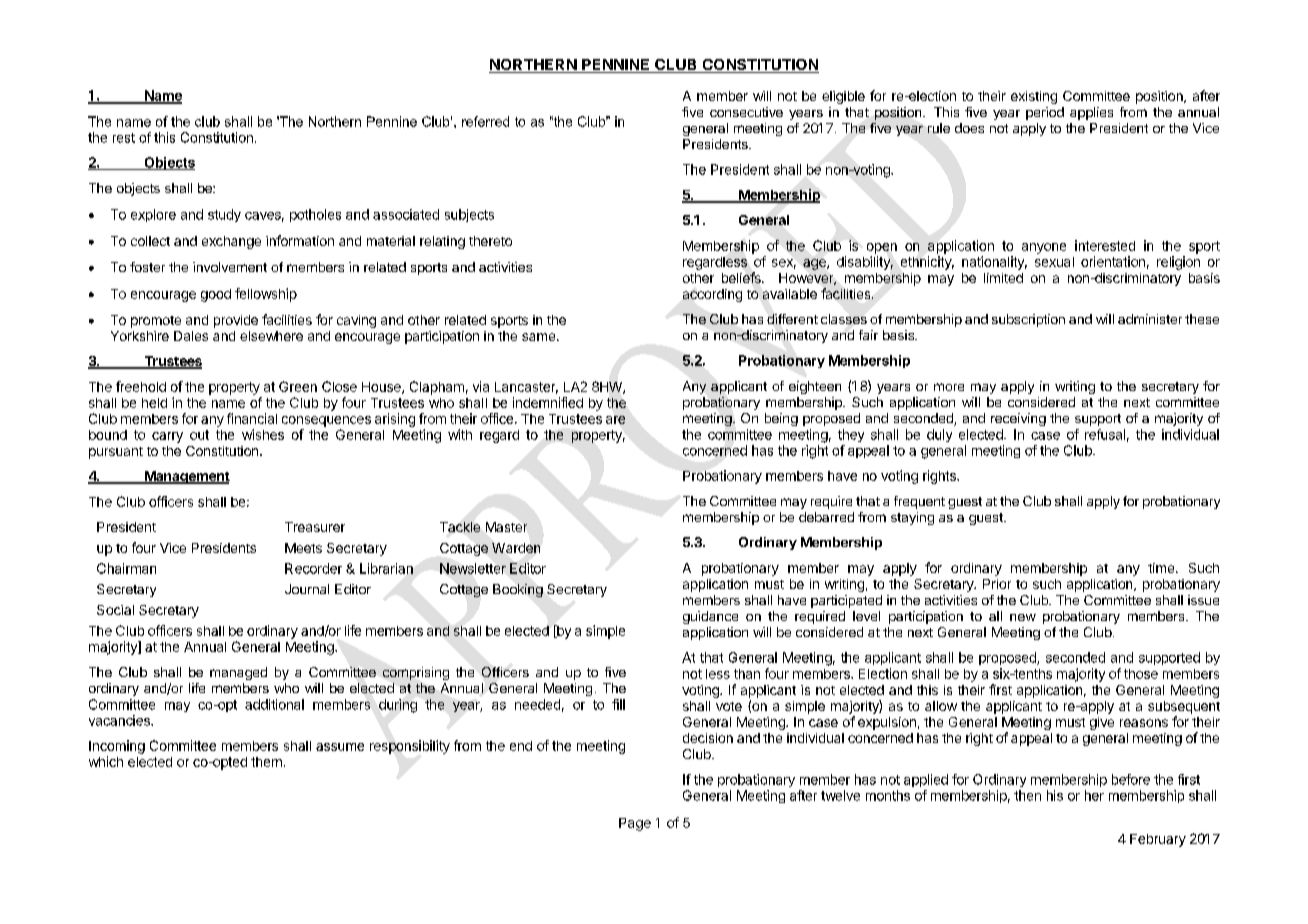 The height and width of the page is (924, 1308). I want to click on are, so click(615, 420).
